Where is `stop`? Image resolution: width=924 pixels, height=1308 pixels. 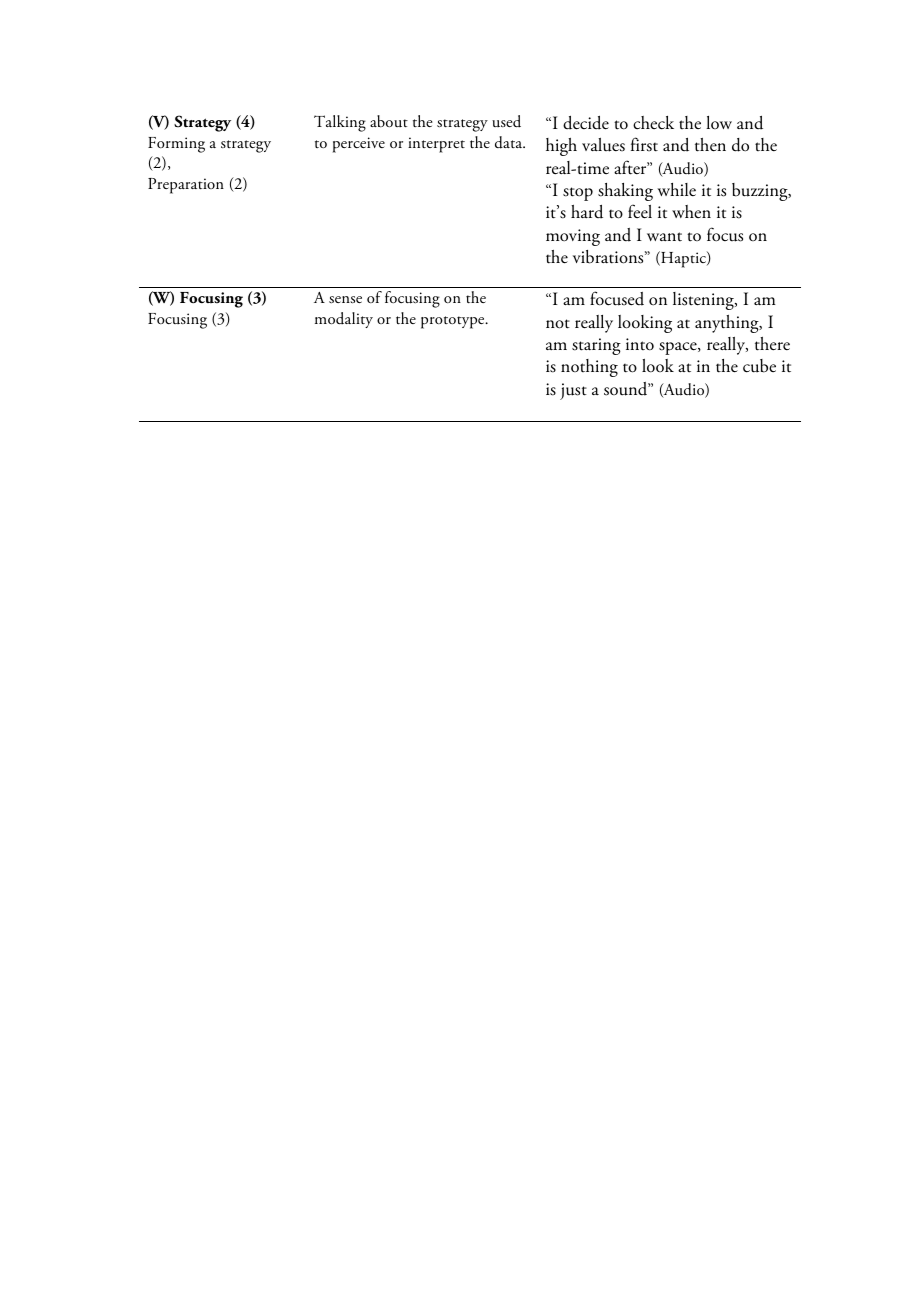 stop is located at coordinates (578, 194).
